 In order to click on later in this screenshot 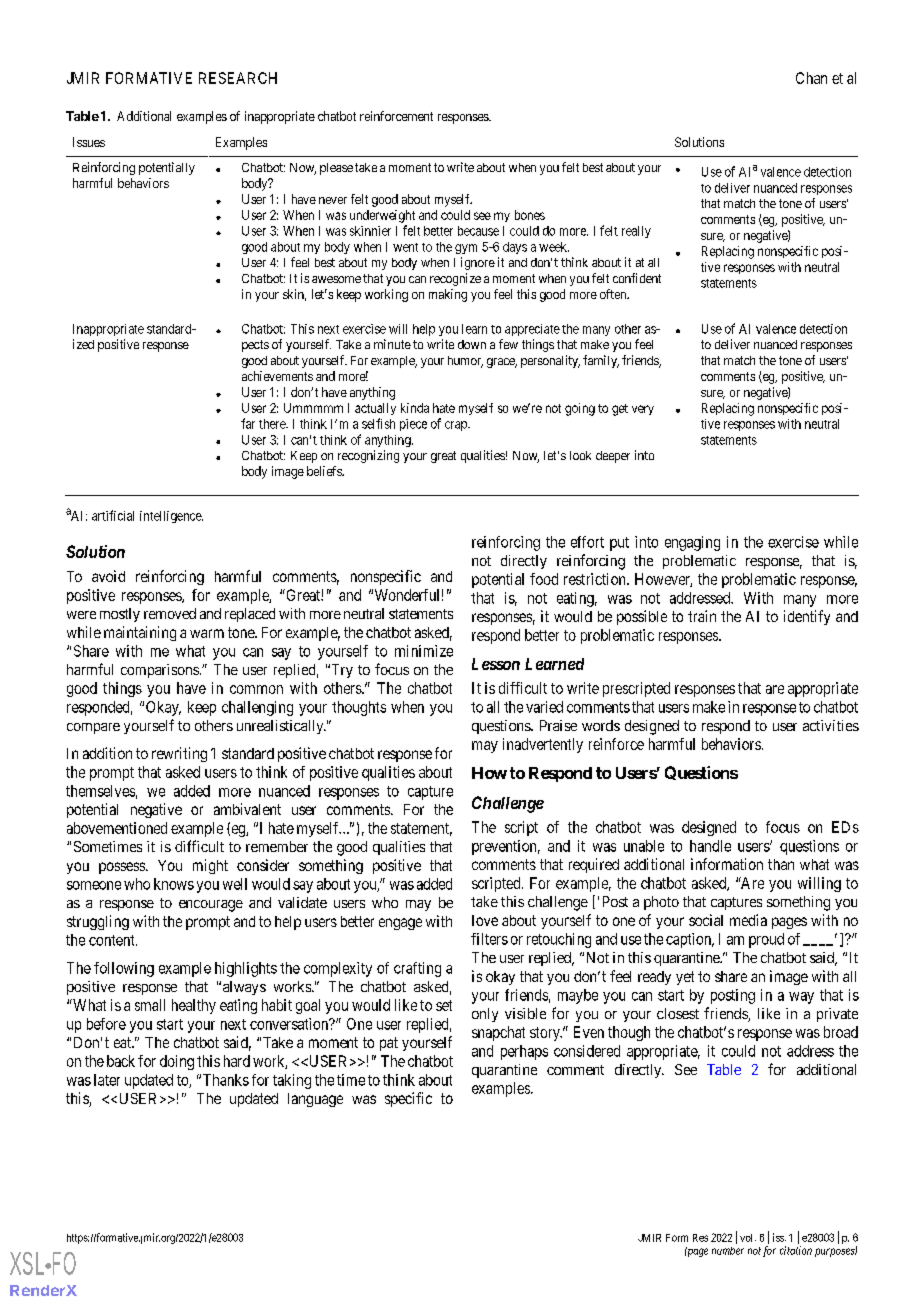, I will do `click(107, 1080)`.
